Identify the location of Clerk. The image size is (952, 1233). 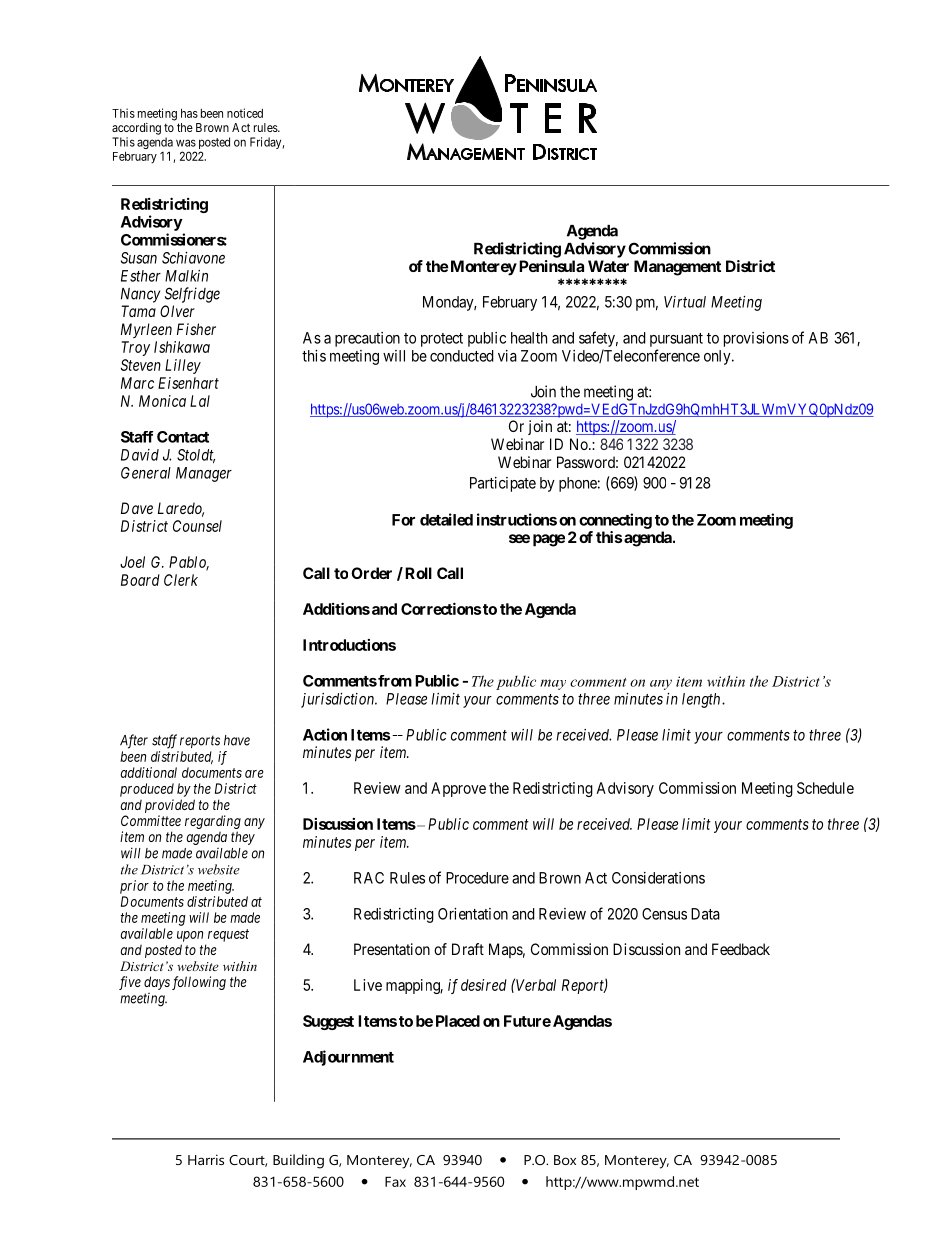
(181, 580).
